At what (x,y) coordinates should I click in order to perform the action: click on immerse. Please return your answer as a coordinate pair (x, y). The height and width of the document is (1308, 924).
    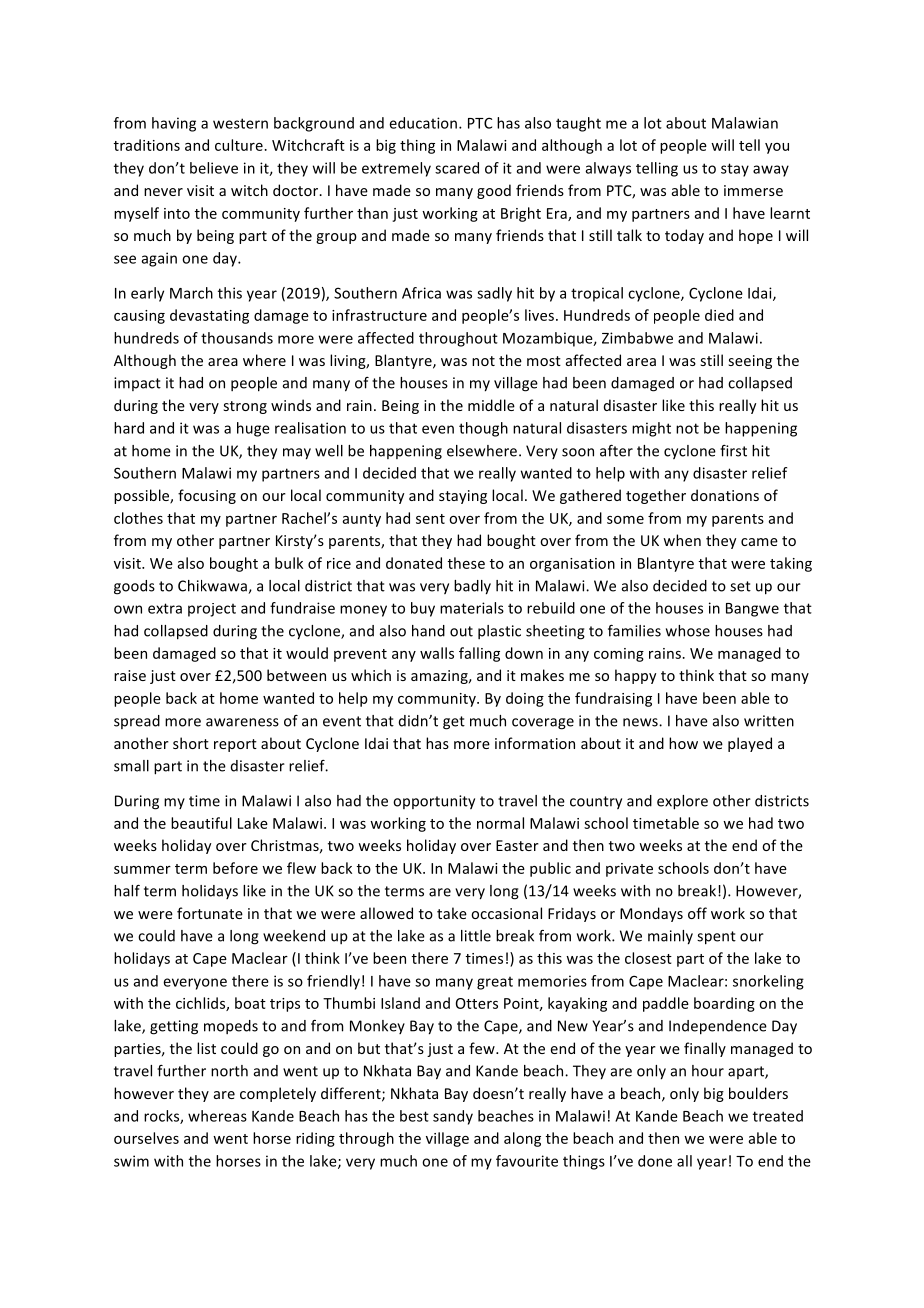
    Looking at the image, I should click on (753, 190).
